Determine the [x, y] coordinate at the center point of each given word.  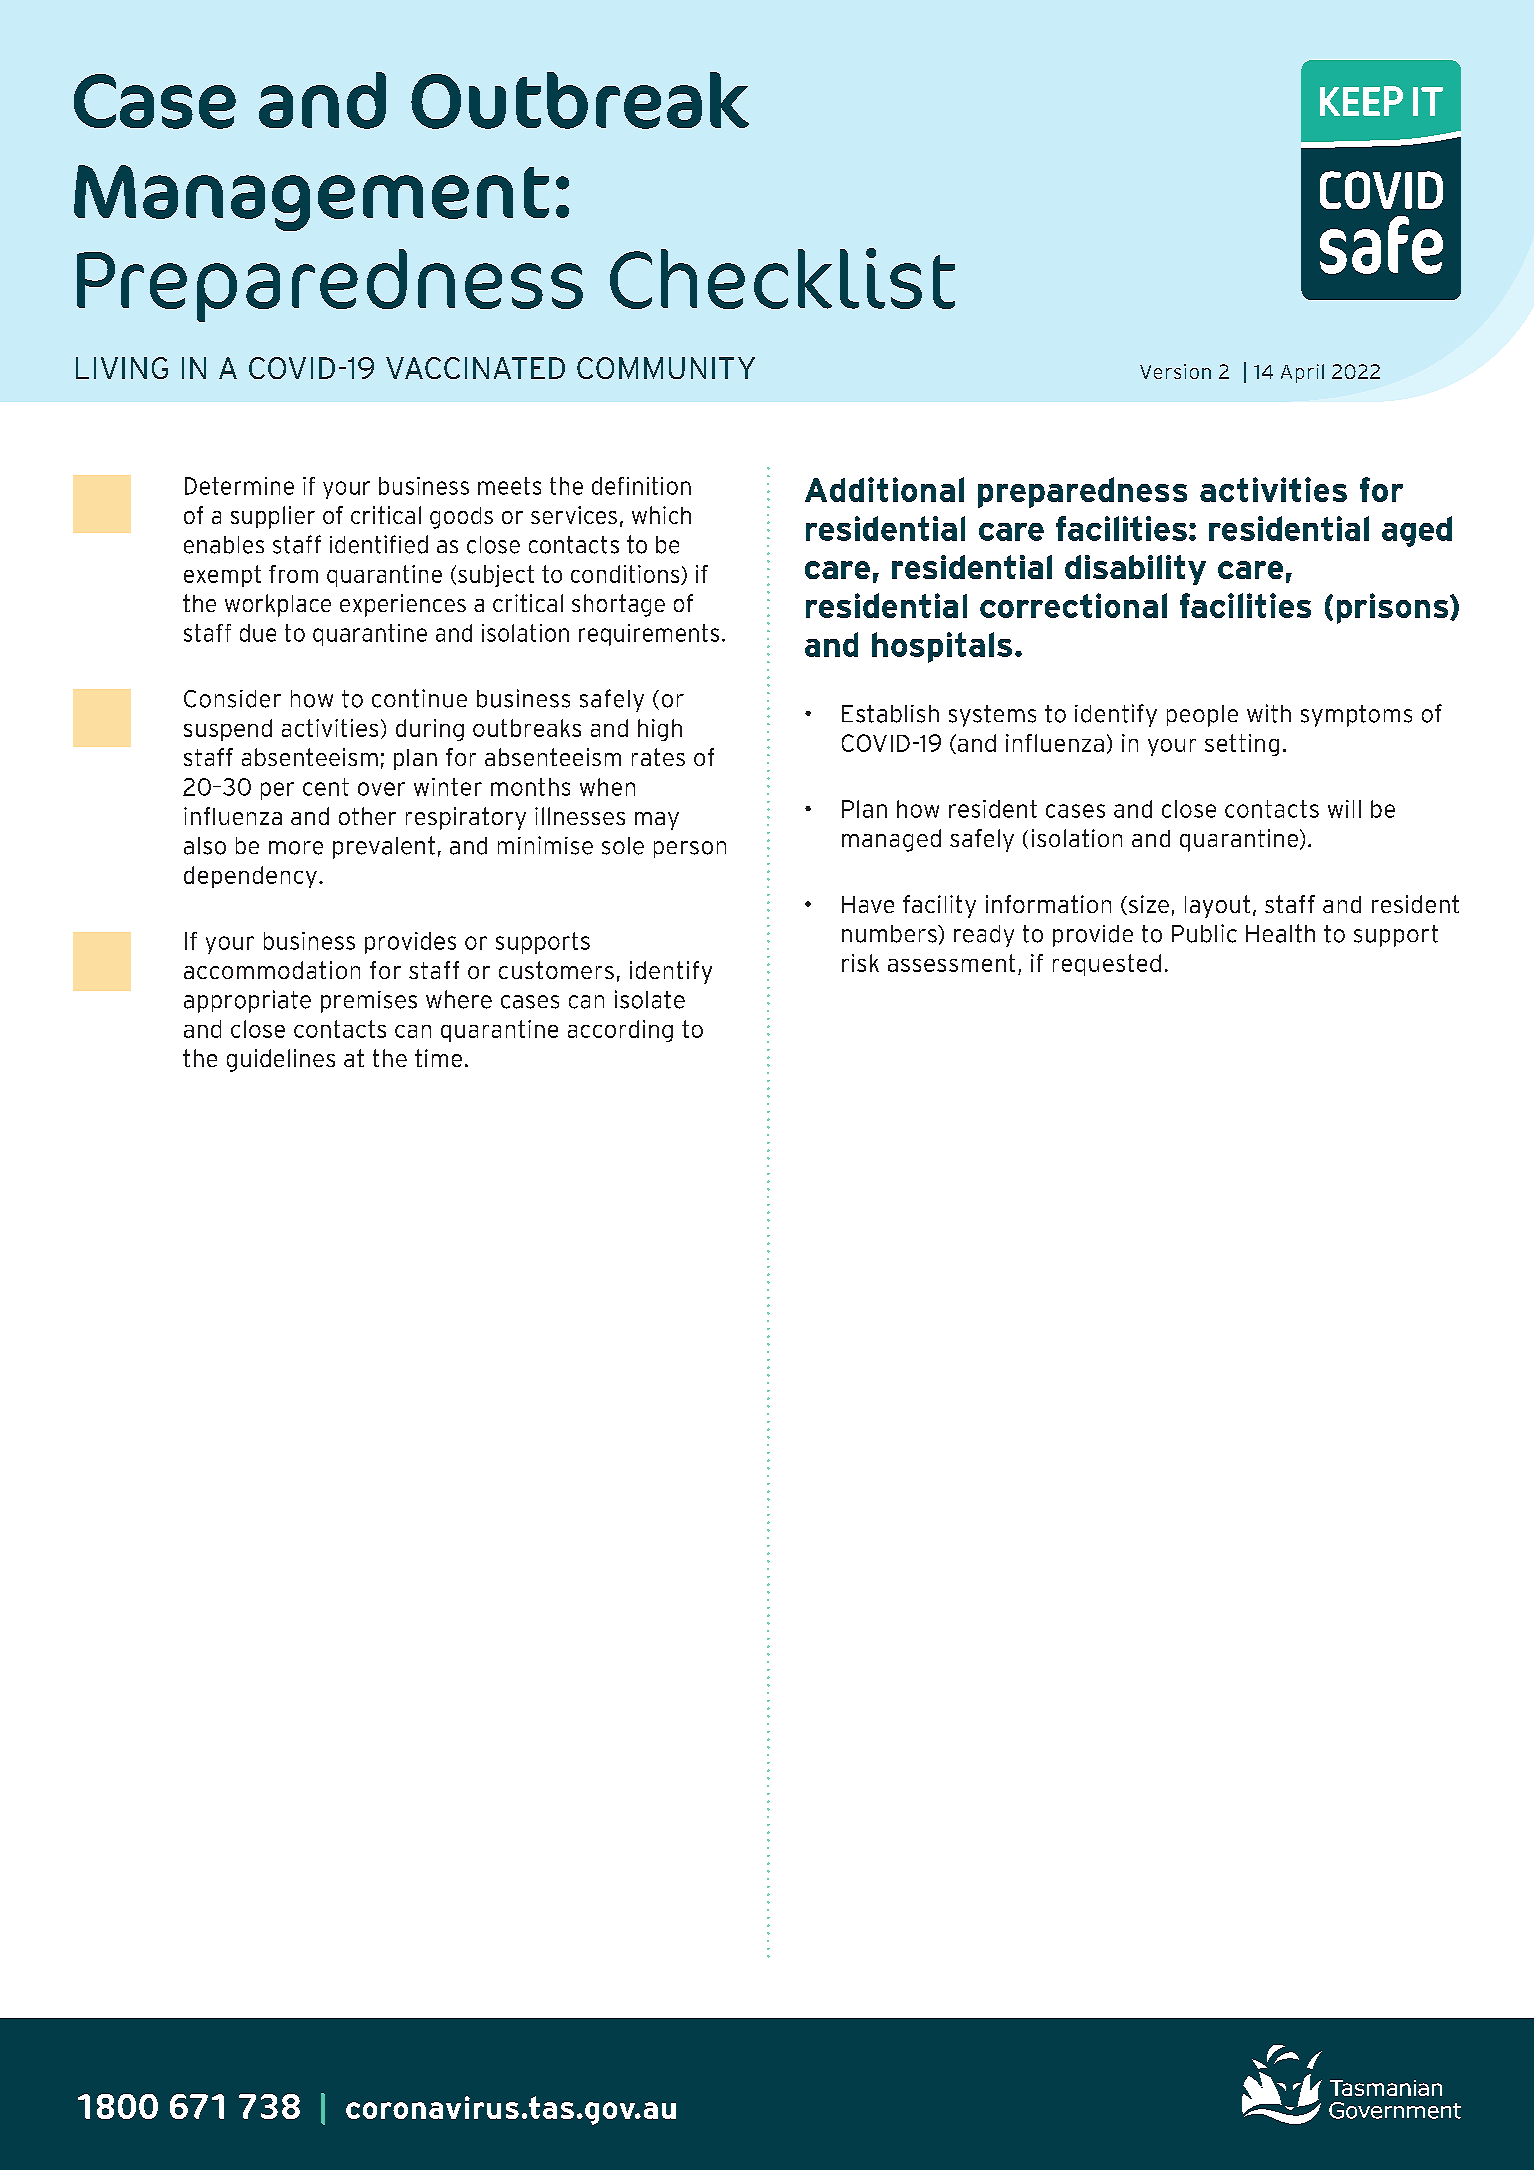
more [296, 848]
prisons [1394, 608]
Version [1175, 371]
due [258, 633]
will [1344, 809]
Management [311, 198]
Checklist [782, 278]
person [690, 849]
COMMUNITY [666, 368]
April [1302, 373]
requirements [649, 635]
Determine [239, 486]
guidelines [281, 1060]
